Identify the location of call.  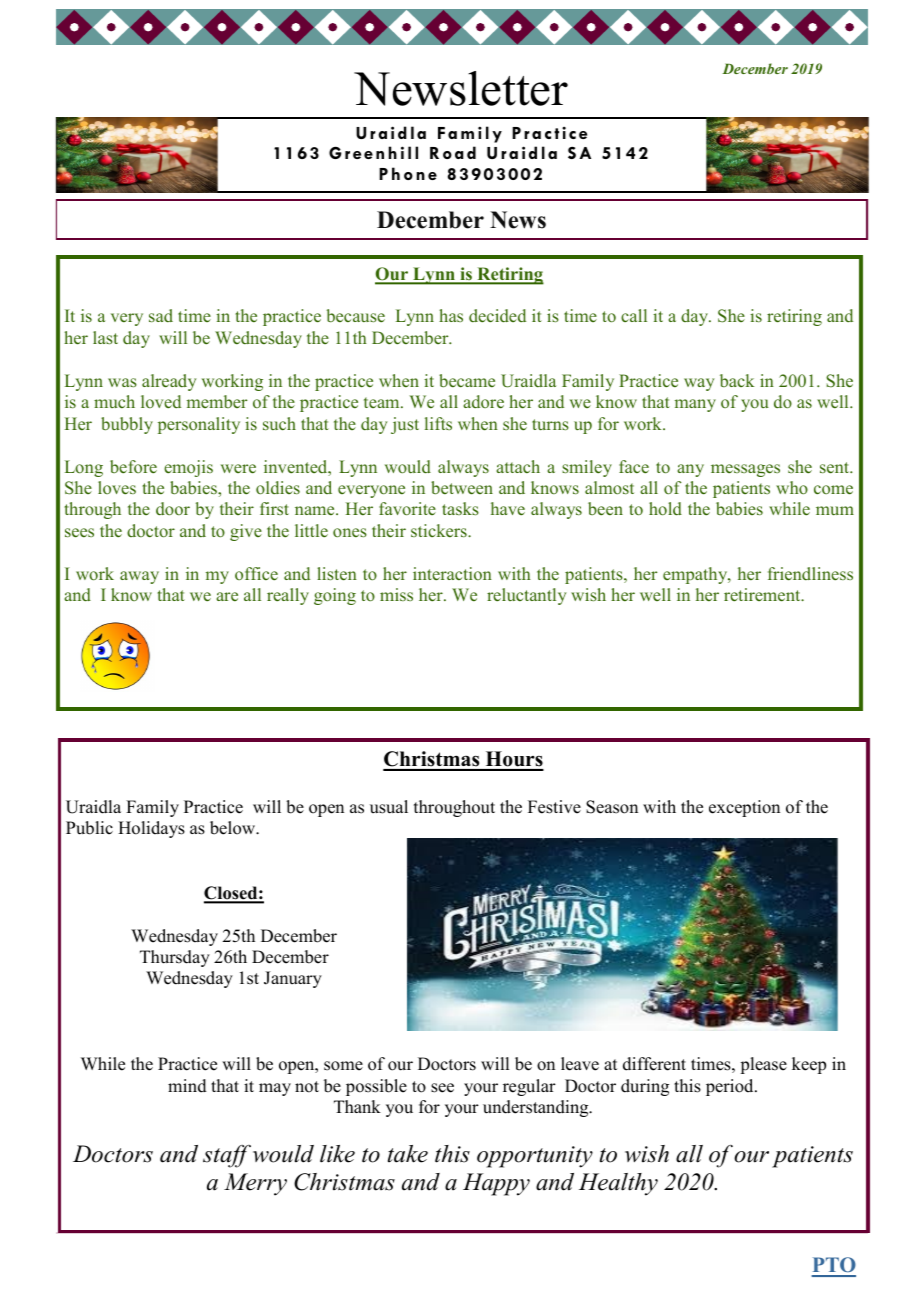
(634, 315).
